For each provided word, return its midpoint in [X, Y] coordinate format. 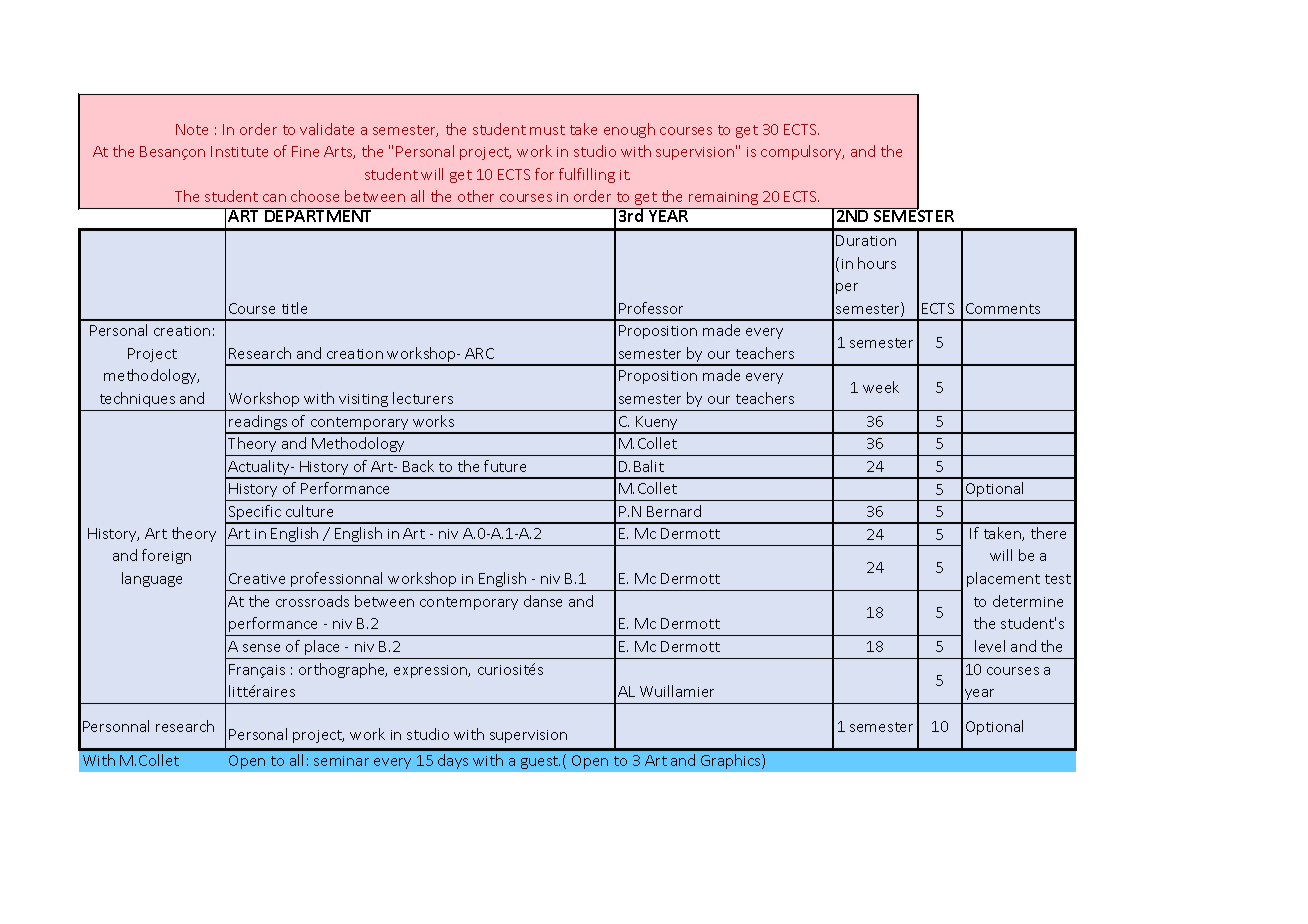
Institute [239, 151]
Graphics [732, 761]
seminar [341, 761]
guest [540, 762]
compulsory [802, 152]
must [547, 130]
